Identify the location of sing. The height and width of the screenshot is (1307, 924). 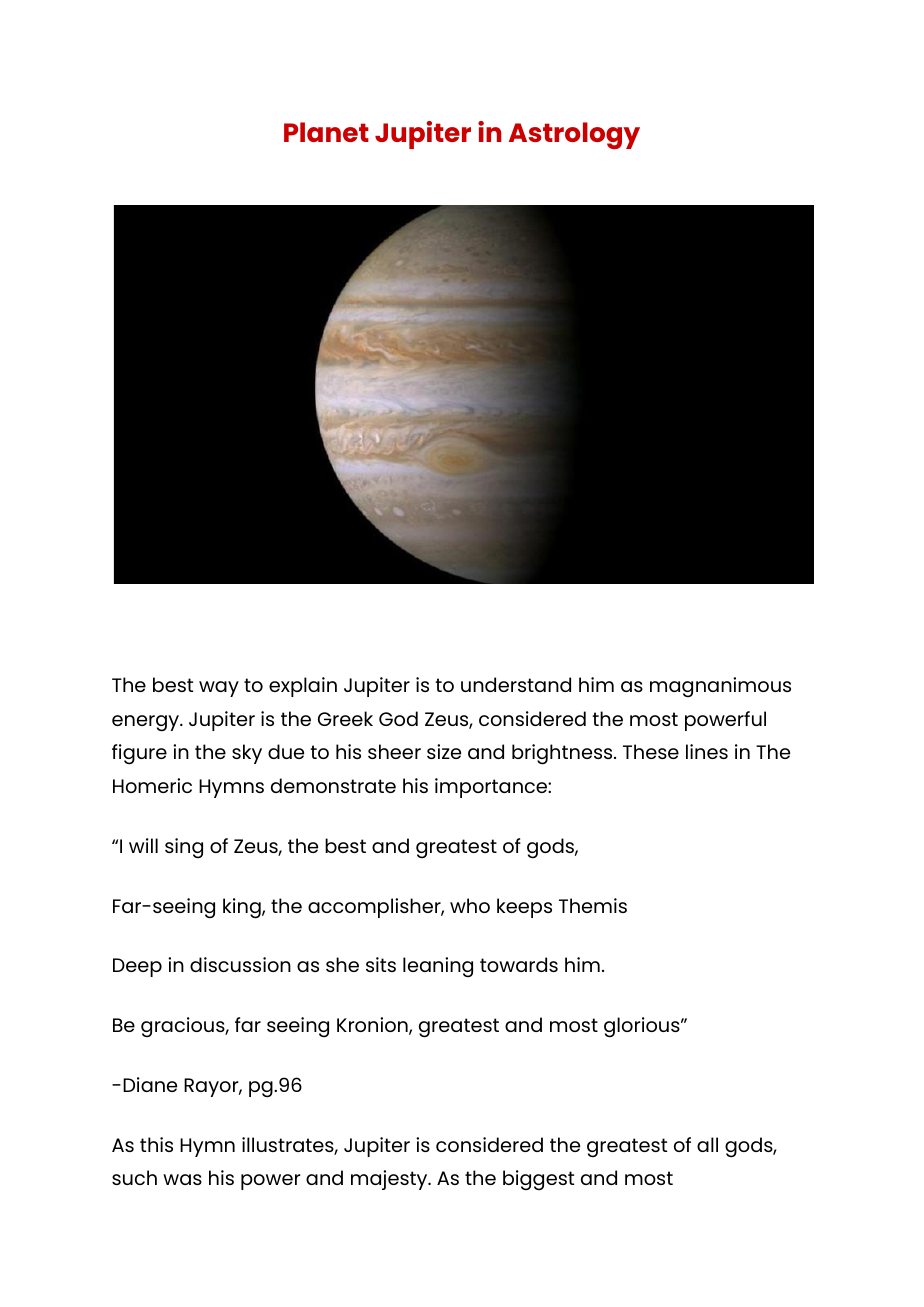
(184, 848).
